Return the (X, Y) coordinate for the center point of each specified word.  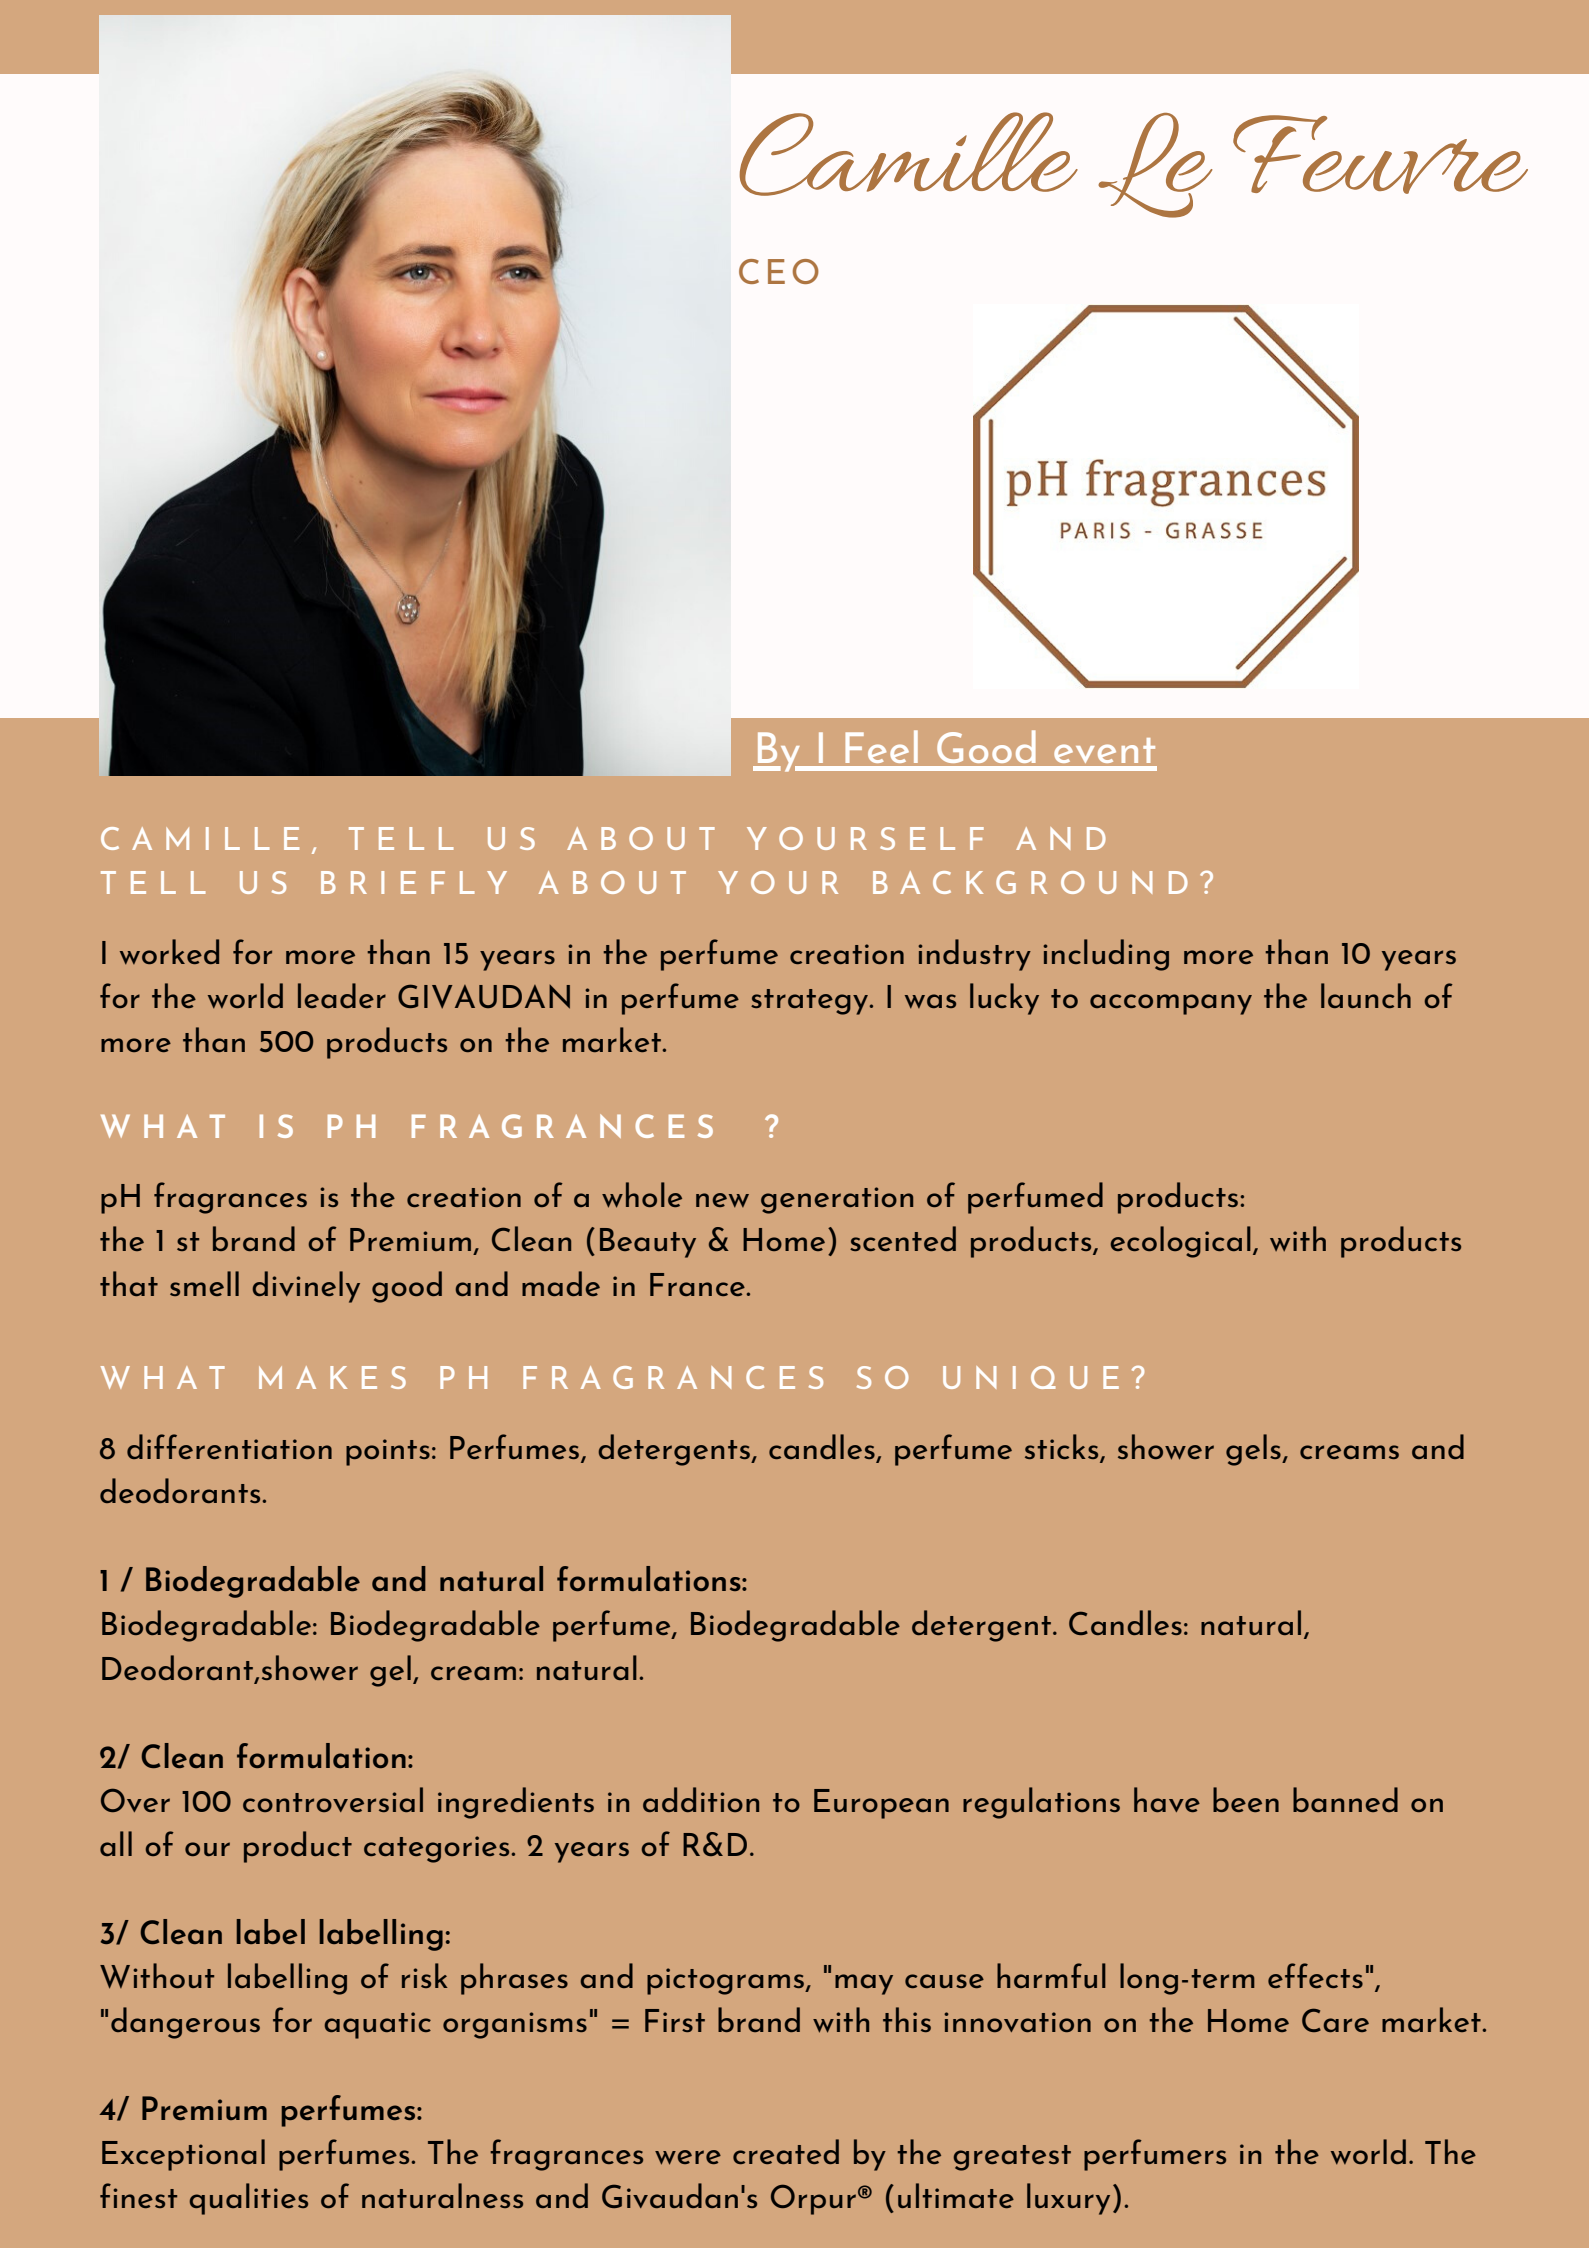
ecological (1180, 1242)
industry (974, 955)
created (786, 2151)
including (1106, 955)
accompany (1171, 1004)
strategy (811, 1002)
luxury (1068, 2199)
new (722, 1200)
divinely (306, 1287)
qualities (248, 2199)
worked (169, 952)
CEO (779, 271)
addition (701, 1799)
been (1246, 1799)
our (207, 1849)
